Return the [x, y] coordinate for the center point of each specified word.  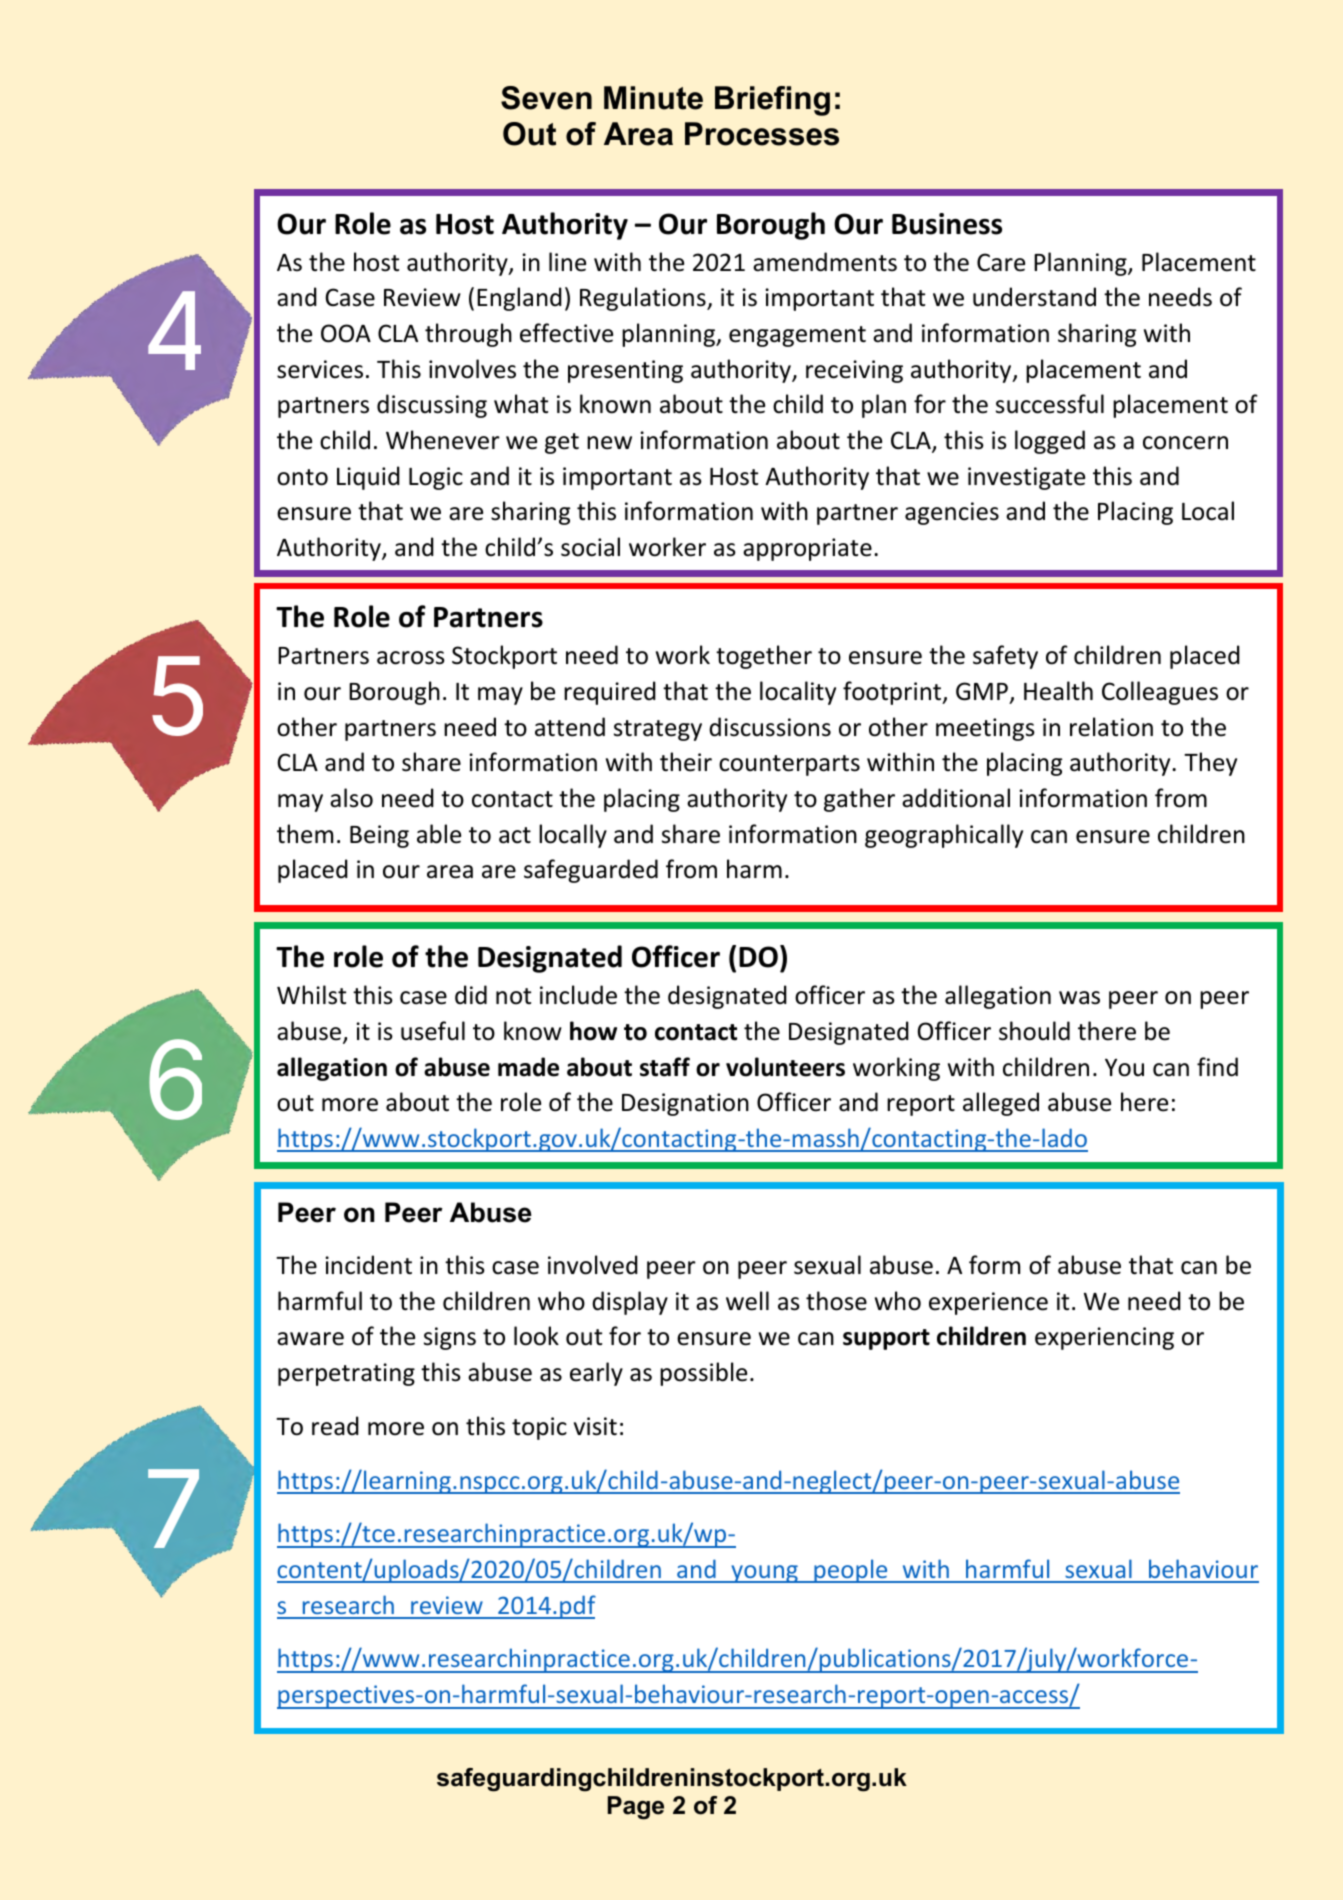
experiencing [1104, 1338]
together [764, 657]
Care [1001, 262]
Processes [762, 134]
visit [595, 1426]
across [411, 658]
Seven [546, 98]
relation [1111, 727]
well [747, 1301]
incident [368, 1265]
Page [636, 1808]
